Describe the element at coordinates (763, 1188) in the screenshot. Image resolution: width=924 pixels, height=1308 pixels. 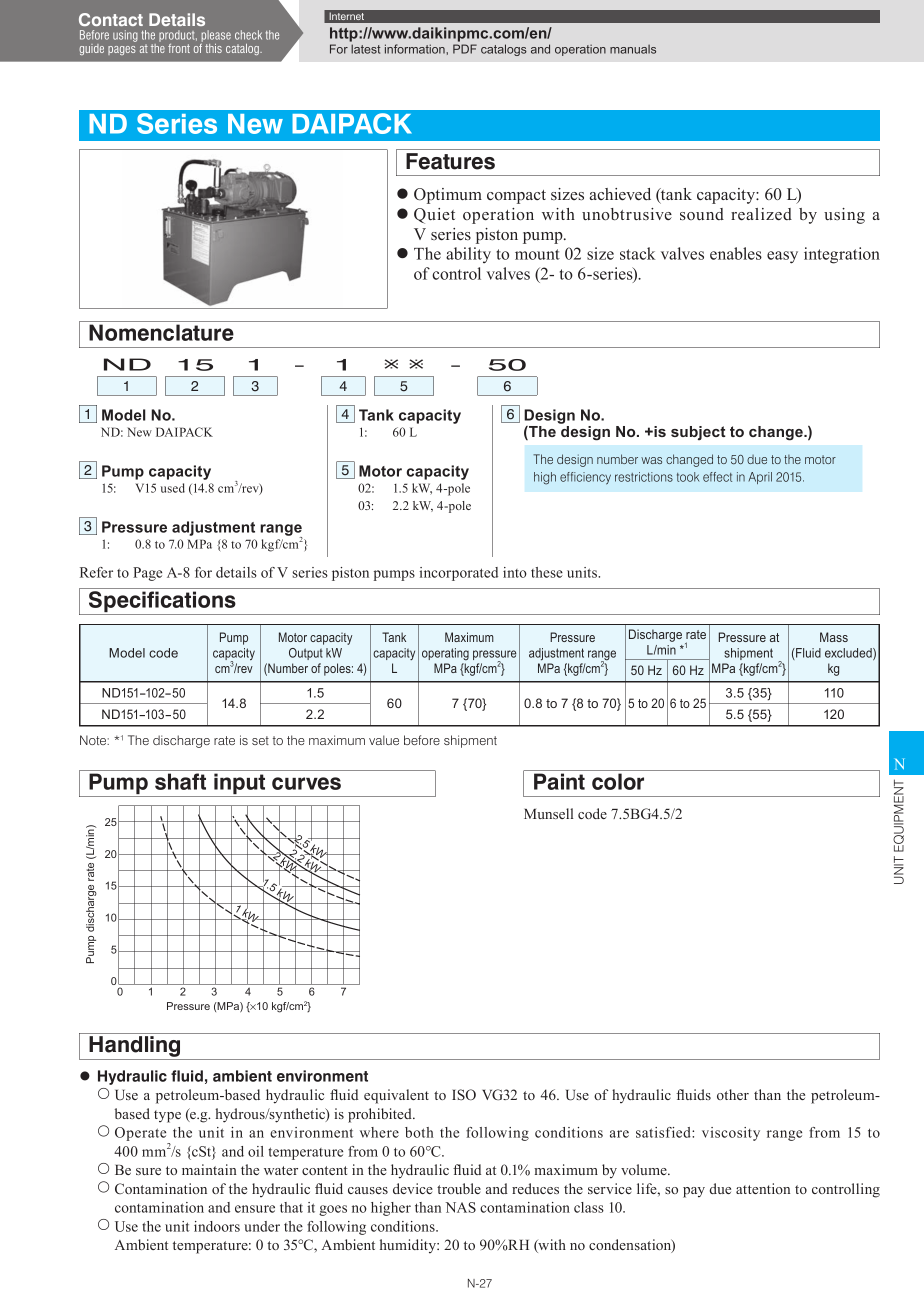
I see `attention` at that location.
